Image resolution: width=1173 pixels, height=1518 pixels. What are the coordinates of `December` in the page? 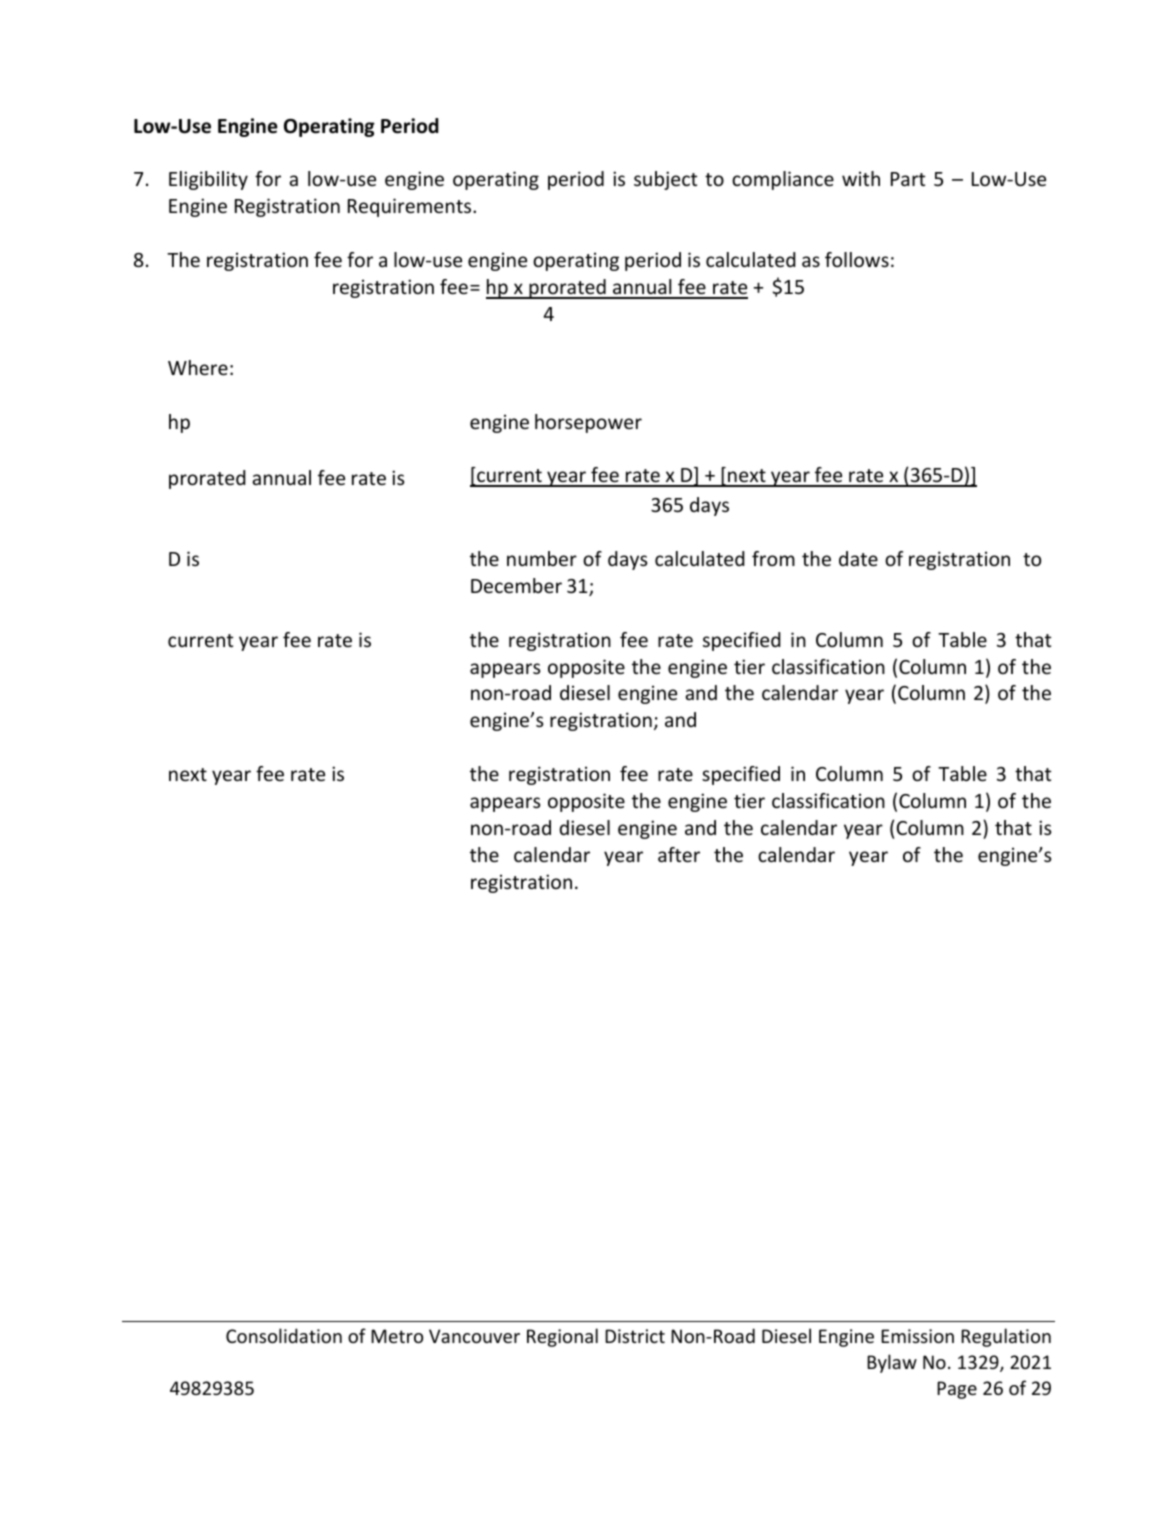 It's located at (516, 585).
